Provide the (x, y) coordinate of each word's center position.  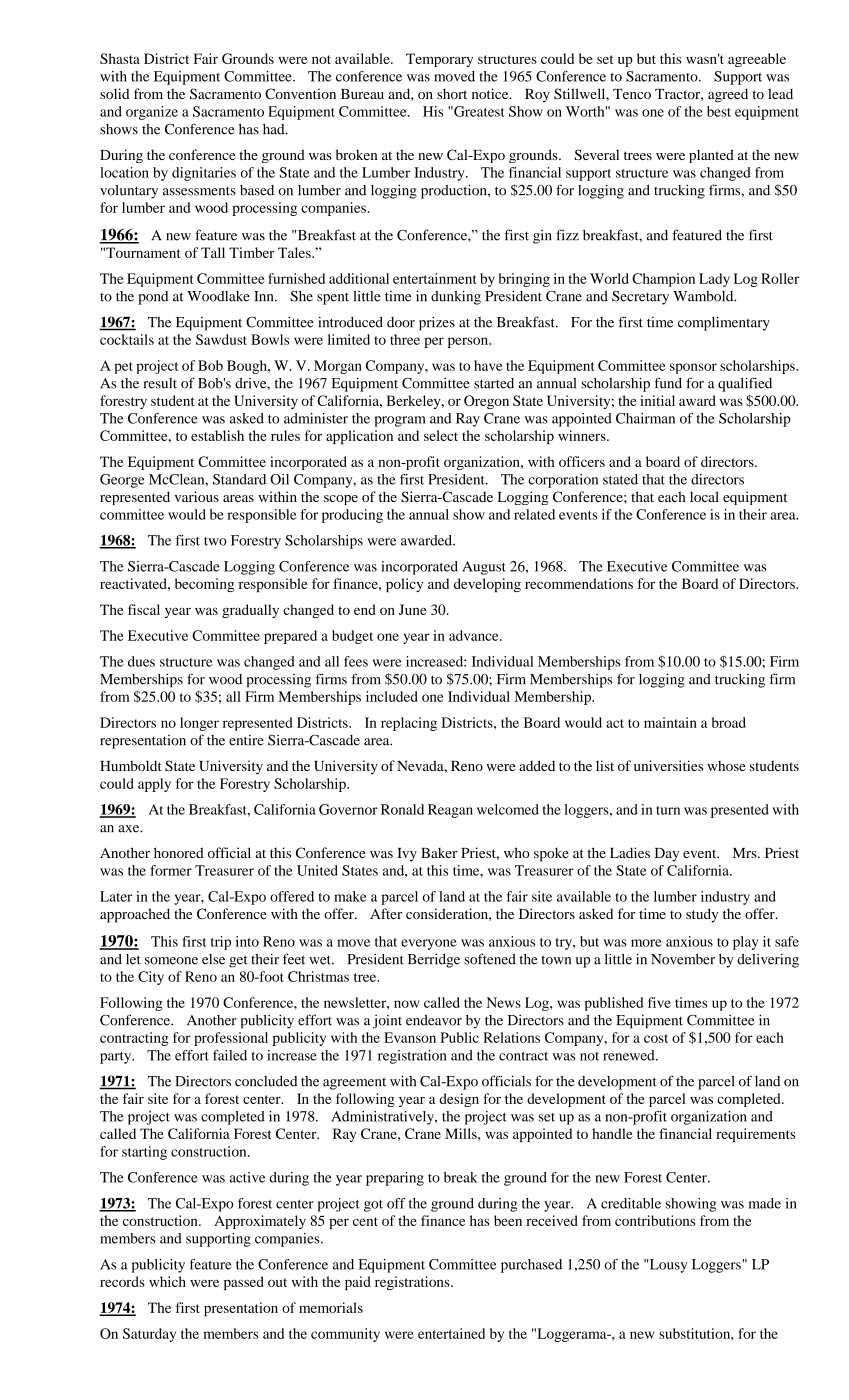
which (167, 1281)
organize (152, 113)
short (452, 93)
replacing (409, 724)
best (719, 111)
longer (199, 724)
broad (729, 722)
